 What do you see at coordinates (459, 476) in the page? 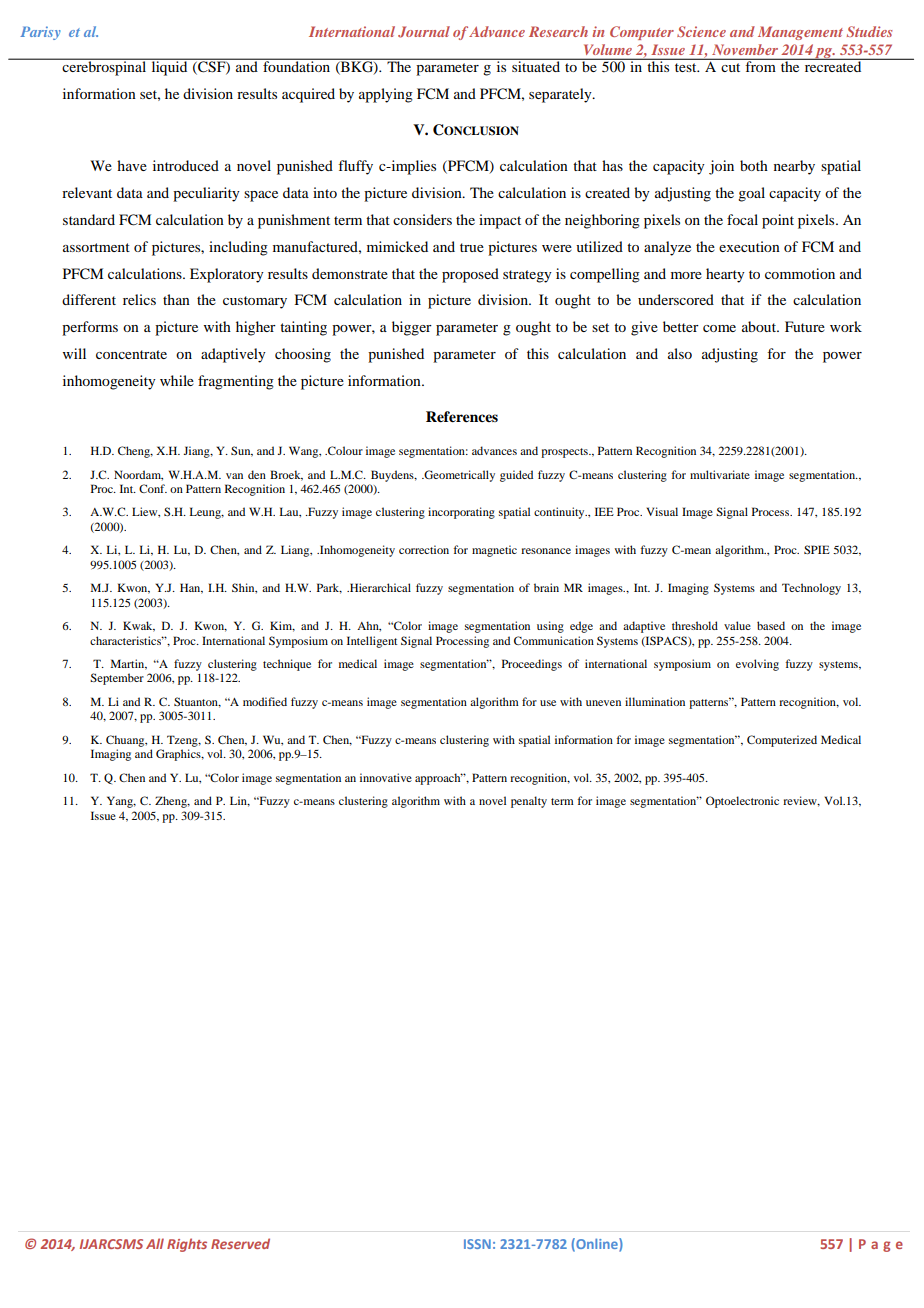
I see `Geometrically` at bounding box center [459, 476].
